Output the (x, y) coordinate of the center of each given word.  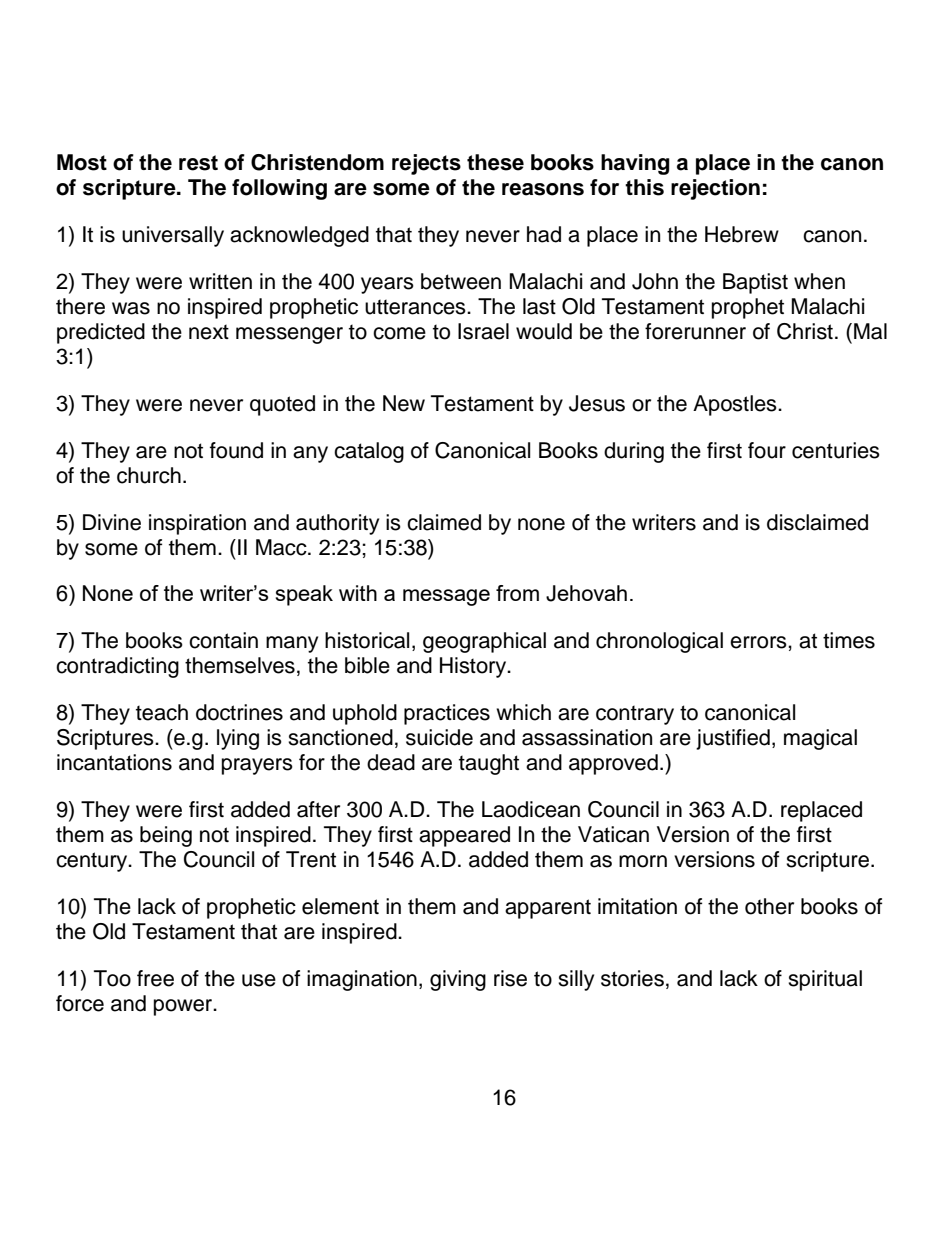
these (495, 162)
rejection (715, 189)
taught (489, 764)
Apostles (736, 405)
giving (458, 980)
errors (759, 642)
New (404, 403)
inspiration (197, 524)
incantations (114, 762)
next (209, 332)
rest (198, 163)
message (446, 597)
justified (733, 739)
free (155, 978)
